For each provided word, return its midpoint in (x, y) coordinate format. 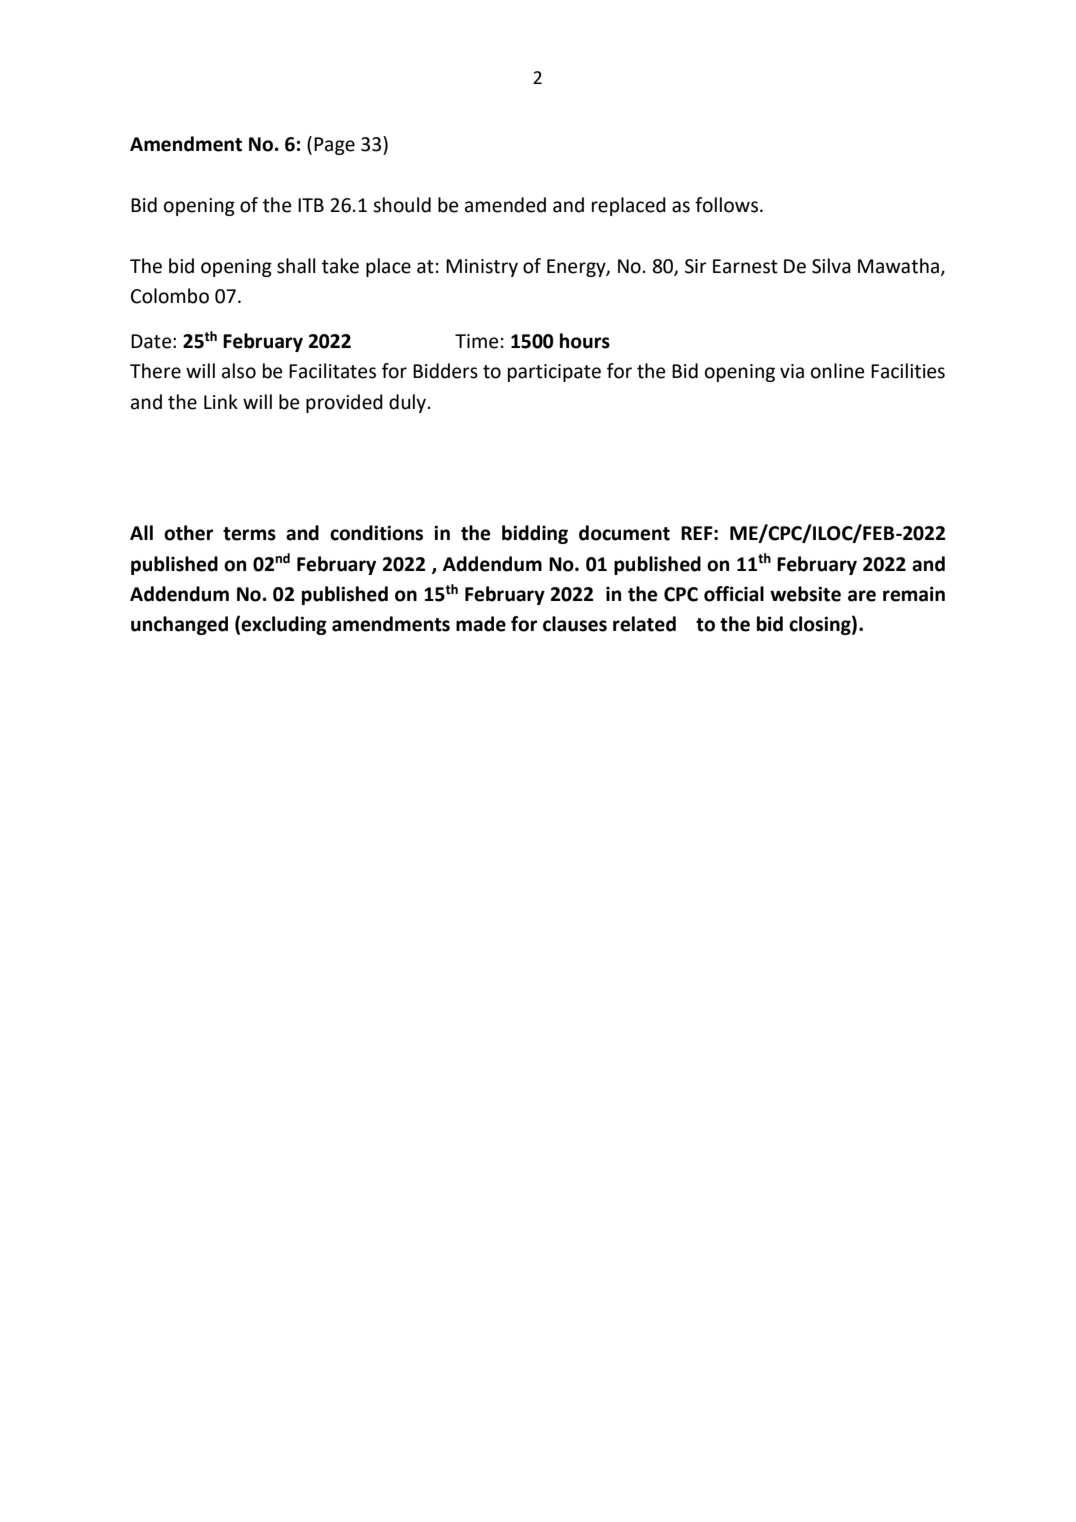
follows (726, 205)
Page (334, 146)
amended (505, 205)
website (805, 594)
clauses (575, 624)
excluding (284, 625)
